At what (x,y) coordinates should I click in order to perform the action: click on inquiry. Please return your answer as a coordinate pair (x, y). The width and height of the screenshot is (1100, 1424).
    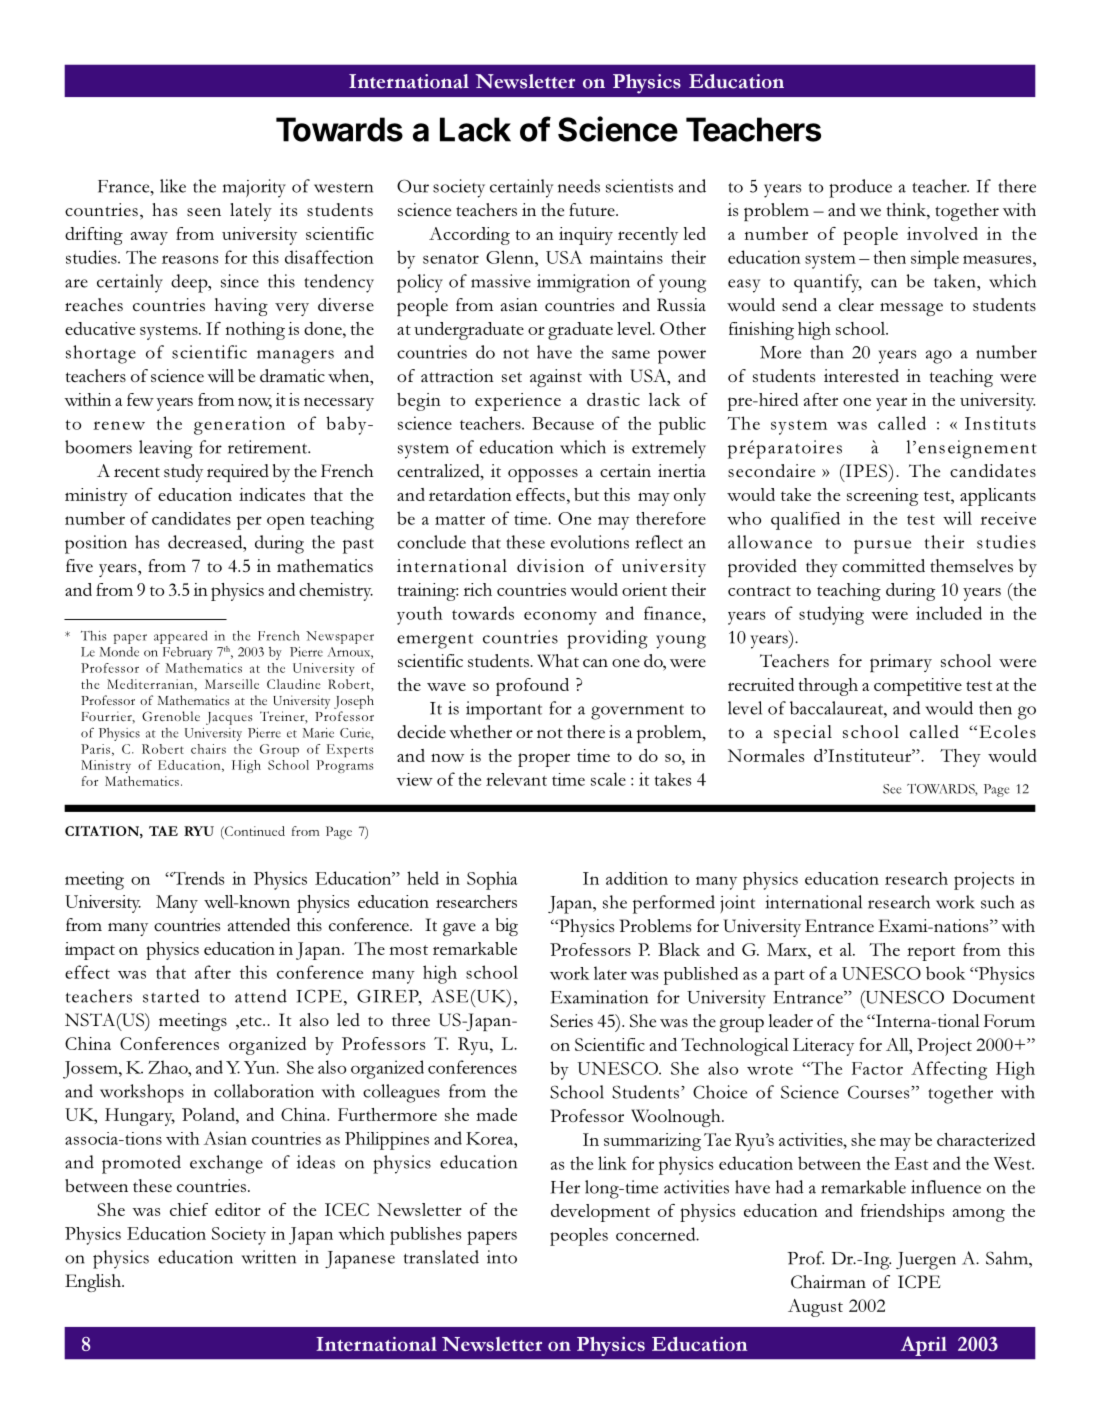
    Looking at the image, I should click on (586, 236).
